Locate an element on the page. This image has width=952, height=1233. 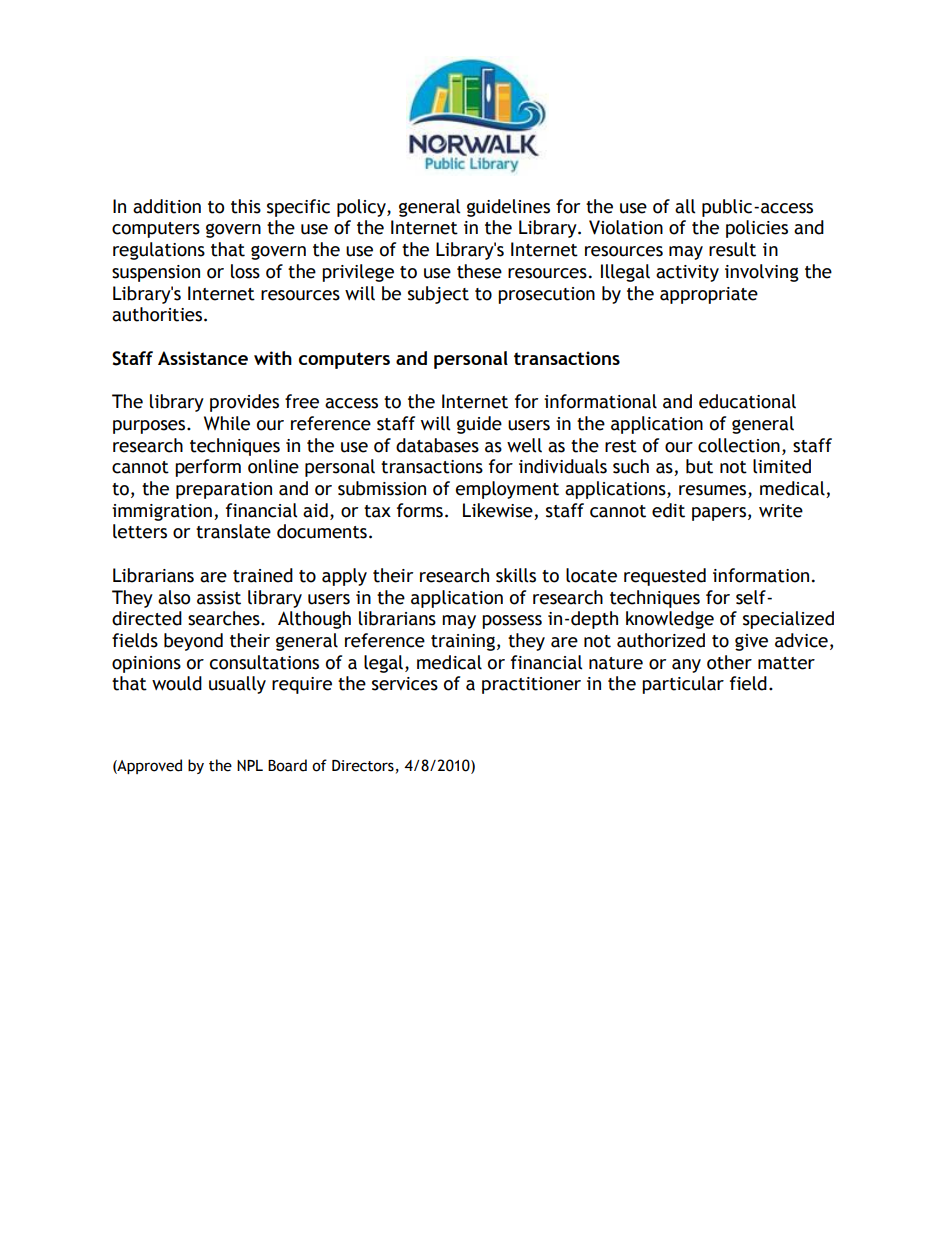
collection is located at coordinates (739, 445).
